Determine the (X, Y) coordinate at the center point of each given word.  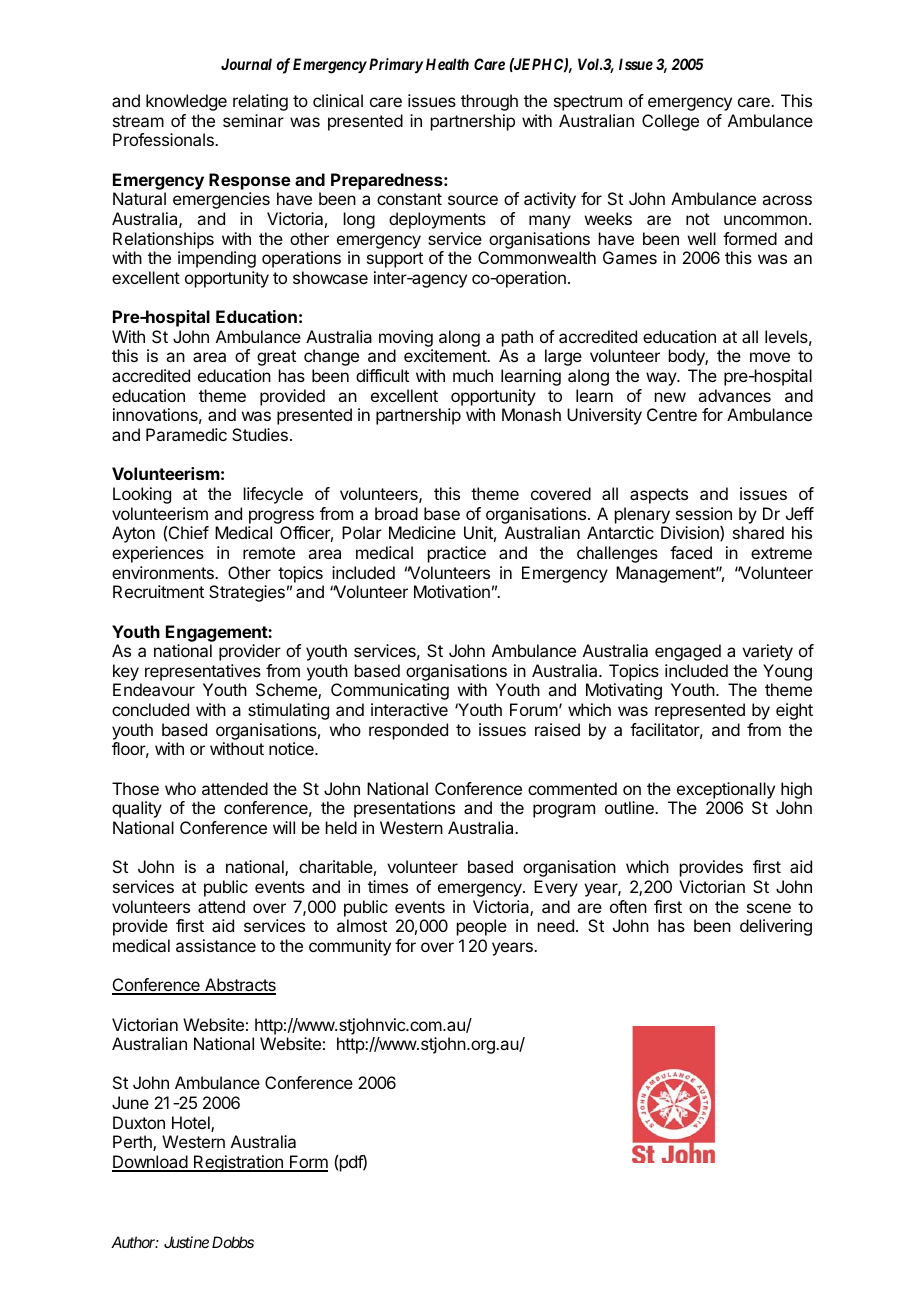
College (670, 122)
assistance (216, 945)
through (489, 102)
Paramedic (186, 434)
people (482, 927)
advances (734, 395)
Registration (238, 1163)
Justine (186, 1242)
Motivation (452, 591)
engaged (688, 652)
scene (769, 908)
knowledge (186, 102)
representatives (203, 672)
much (473, 375)
